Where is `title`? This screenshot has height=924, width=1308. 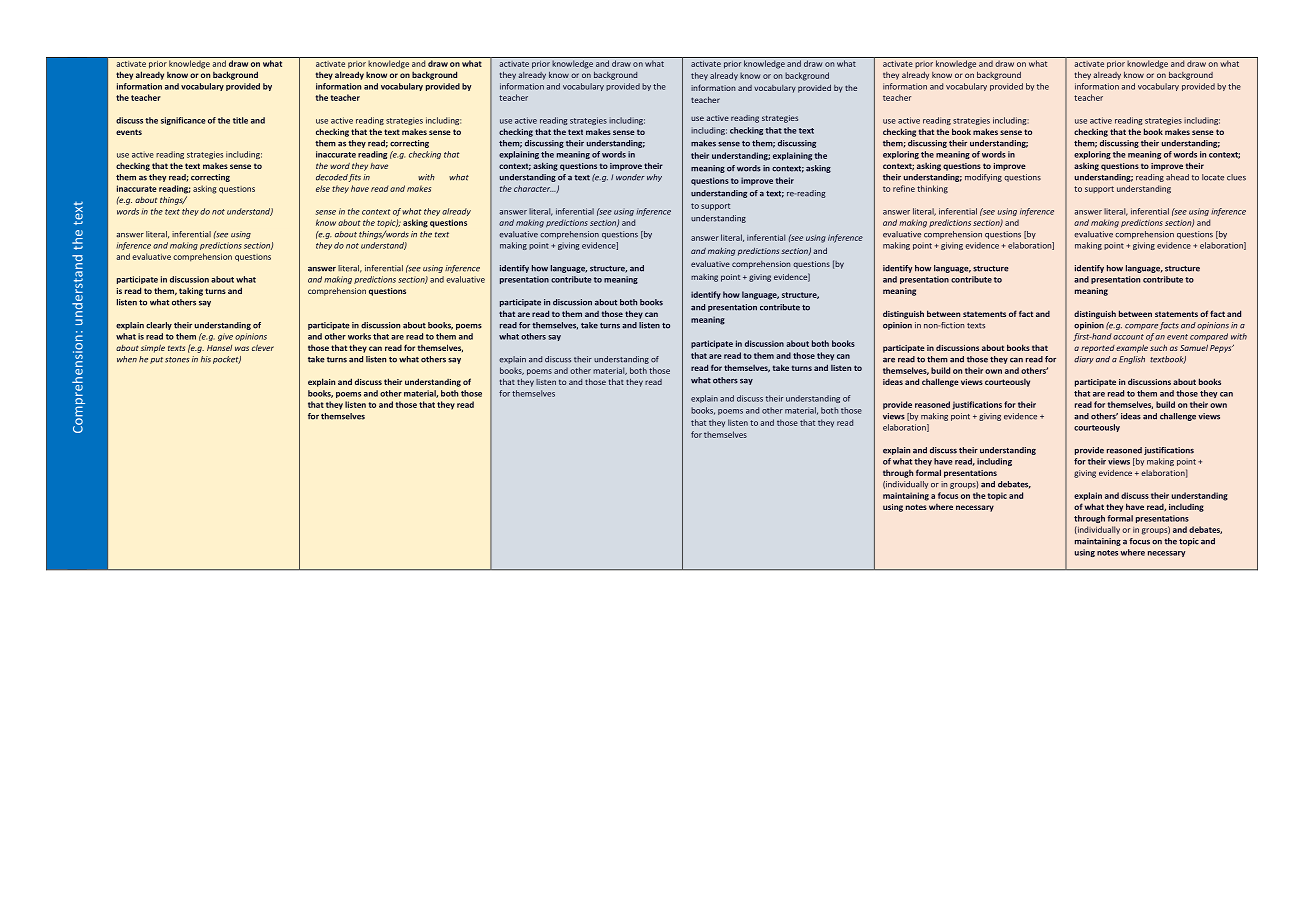 title is located at coordinates (240, 120).
